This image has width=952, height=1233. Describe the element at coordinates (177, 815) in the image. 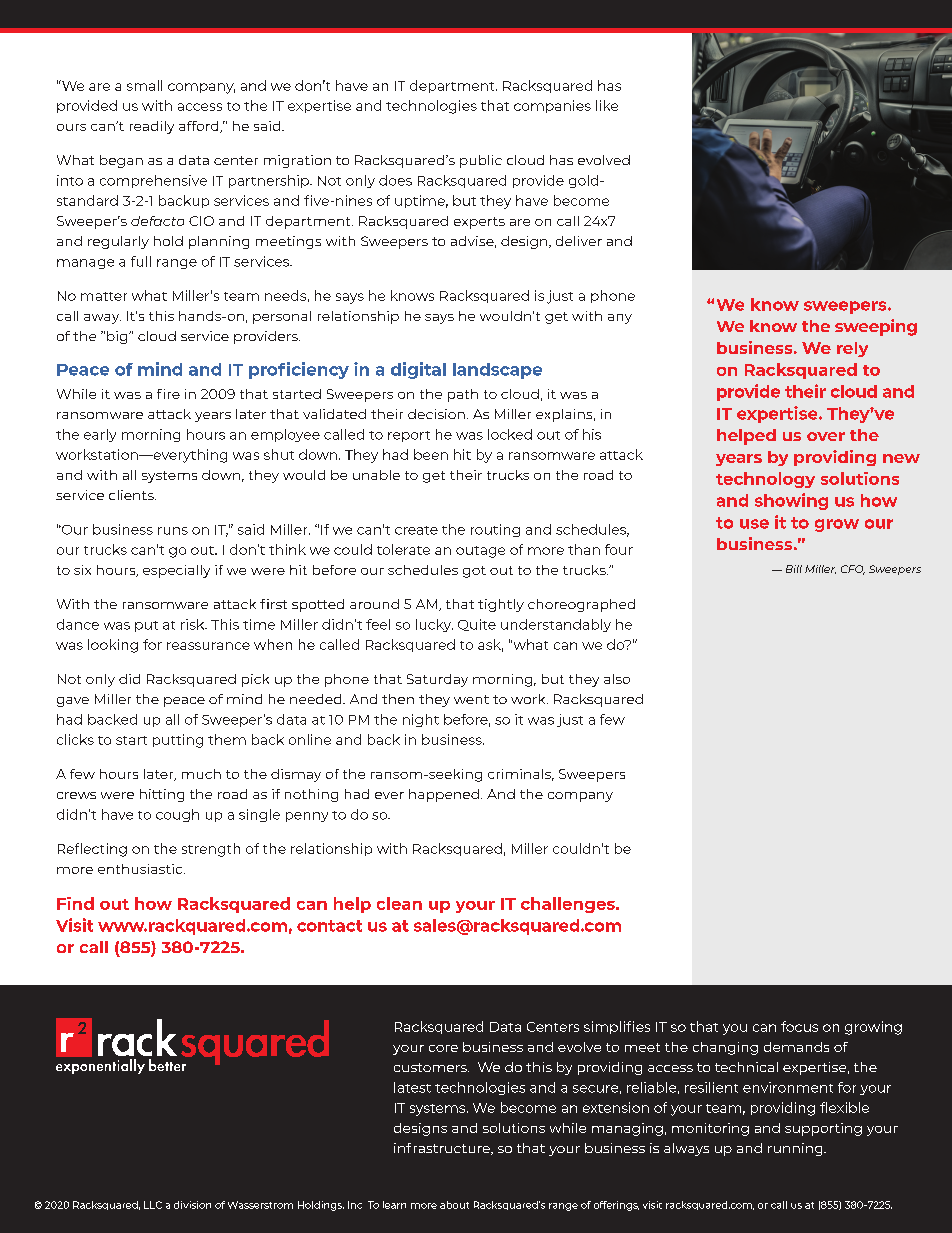

I see `cough` at that location.
